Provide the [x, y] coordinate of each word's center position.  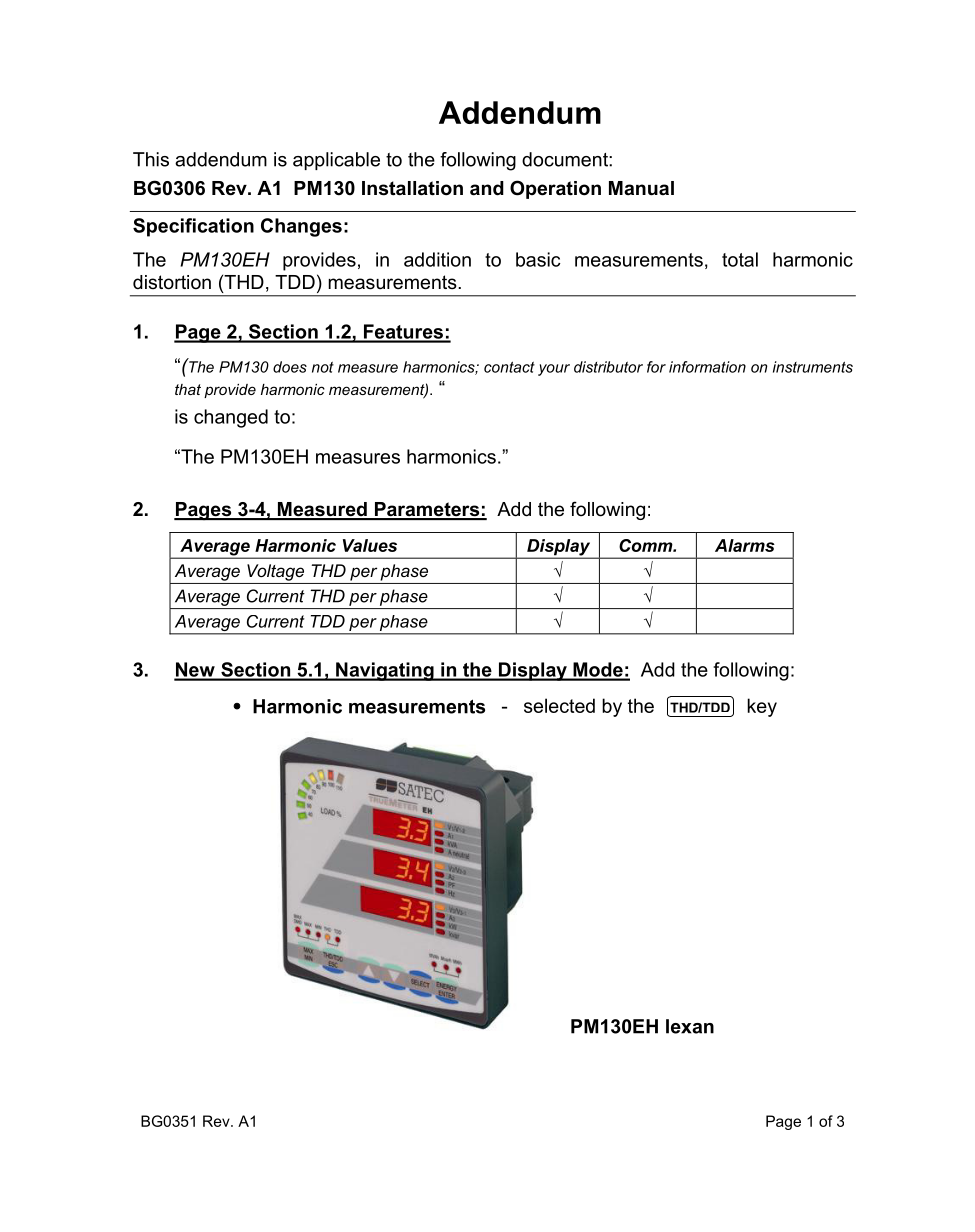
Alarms [745, 545]
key [762, 707]
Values [370, 545]
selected [559, 705]
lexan [690, 1026]
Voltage [275, 572]
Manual [641, 188]
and [487, 188]
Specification [193, 227]
